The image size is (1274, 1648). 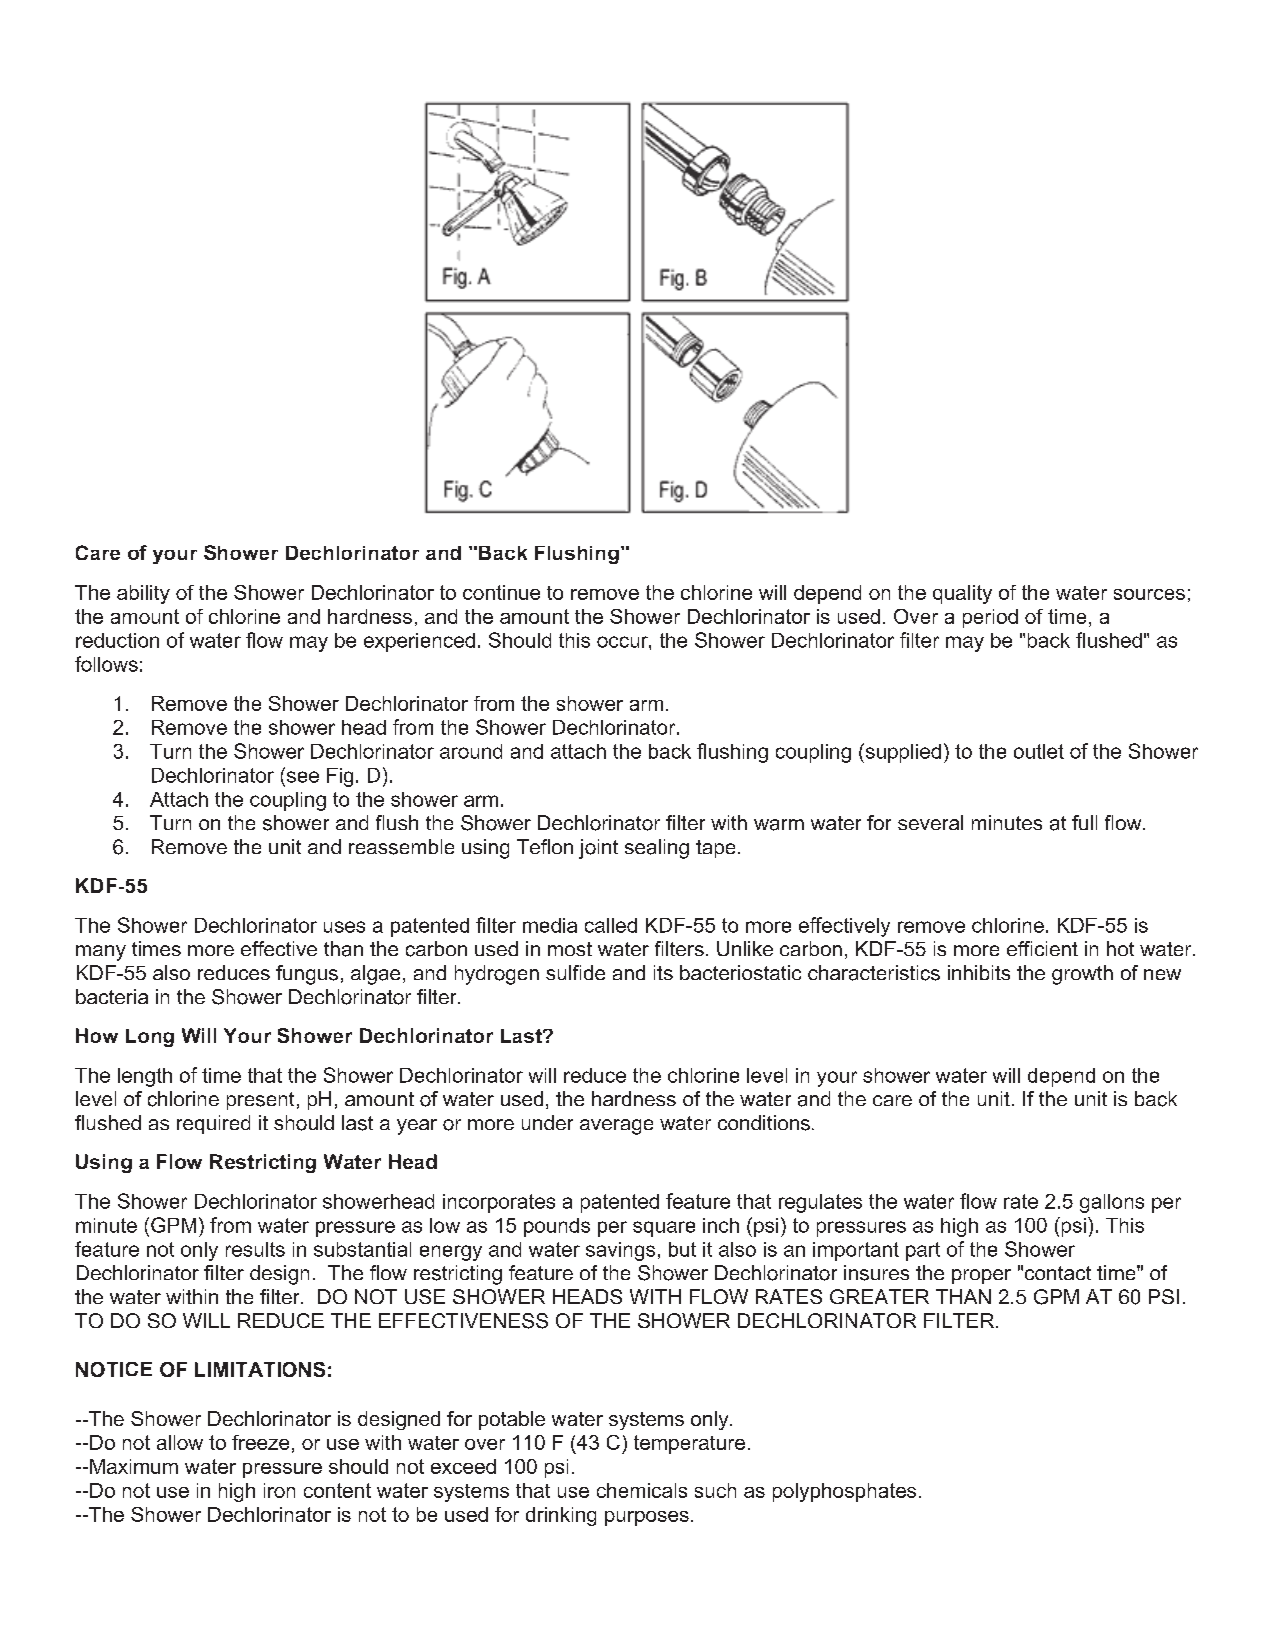 What do you see at coordinates (279, 1490) in the page?
I see `iron` at bounding box center [279, 1490].
